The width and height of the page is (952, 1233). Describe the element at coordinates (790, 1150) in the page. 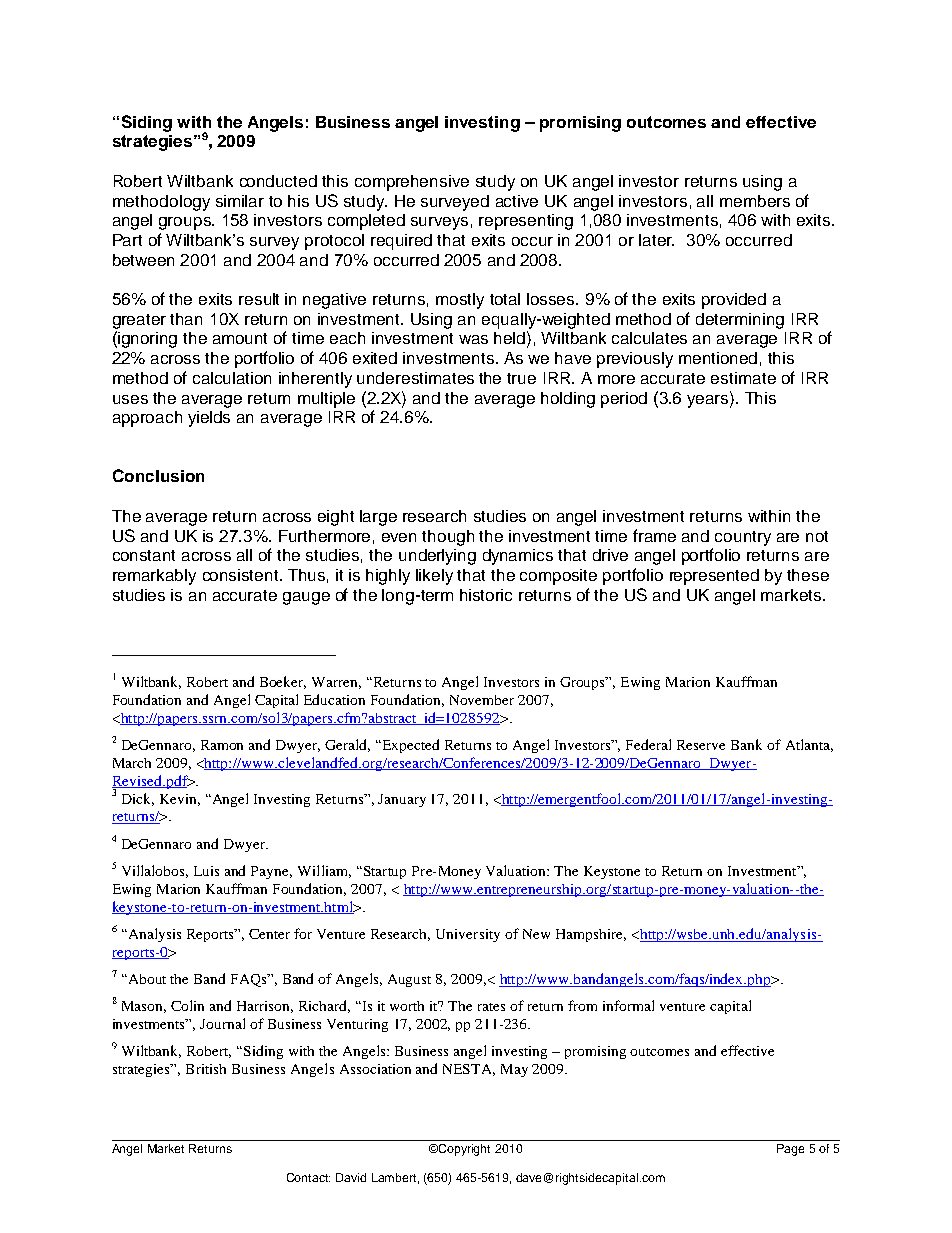

I see `Page` at that location.
